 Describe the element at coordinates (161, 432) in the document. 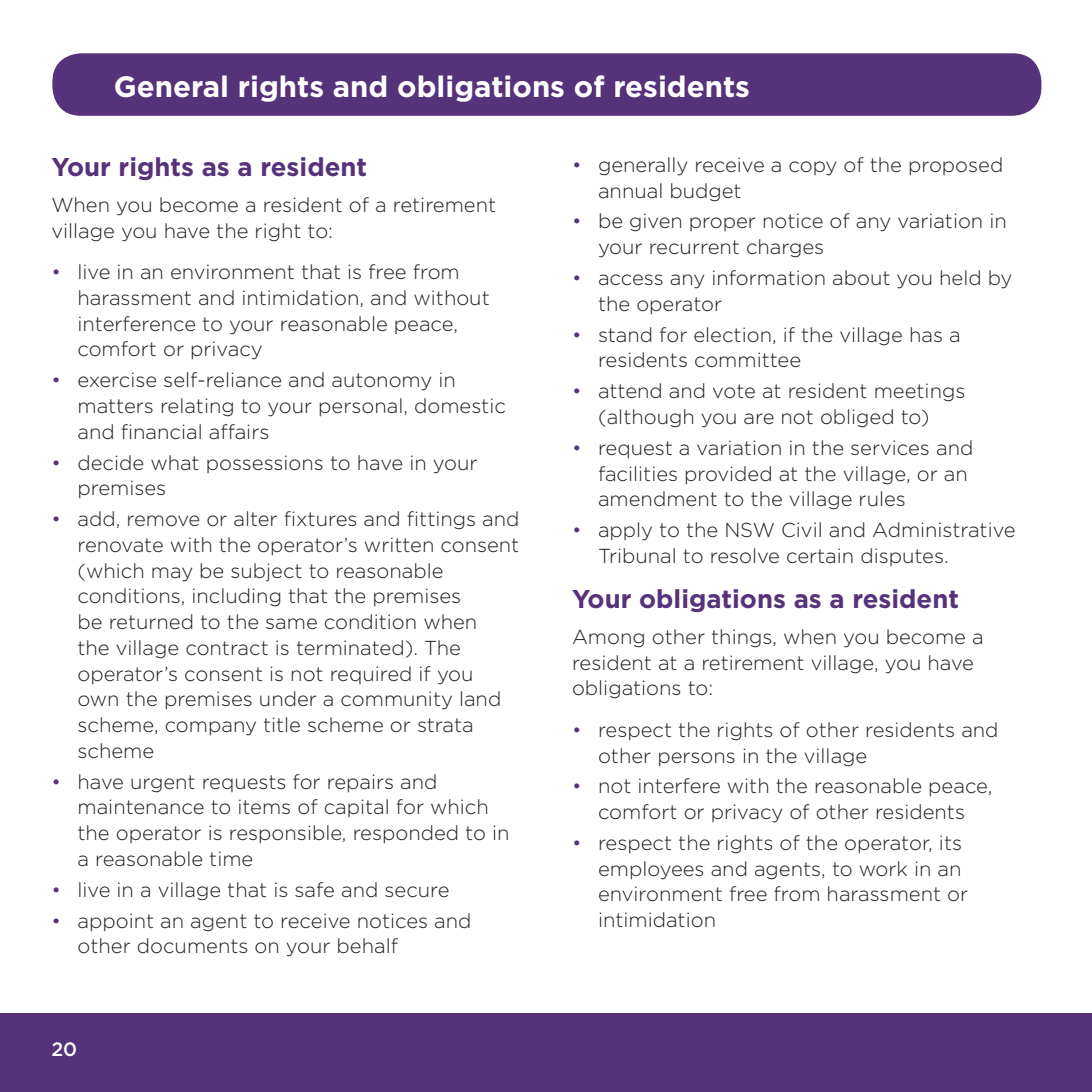

I see `financial` at that location.
